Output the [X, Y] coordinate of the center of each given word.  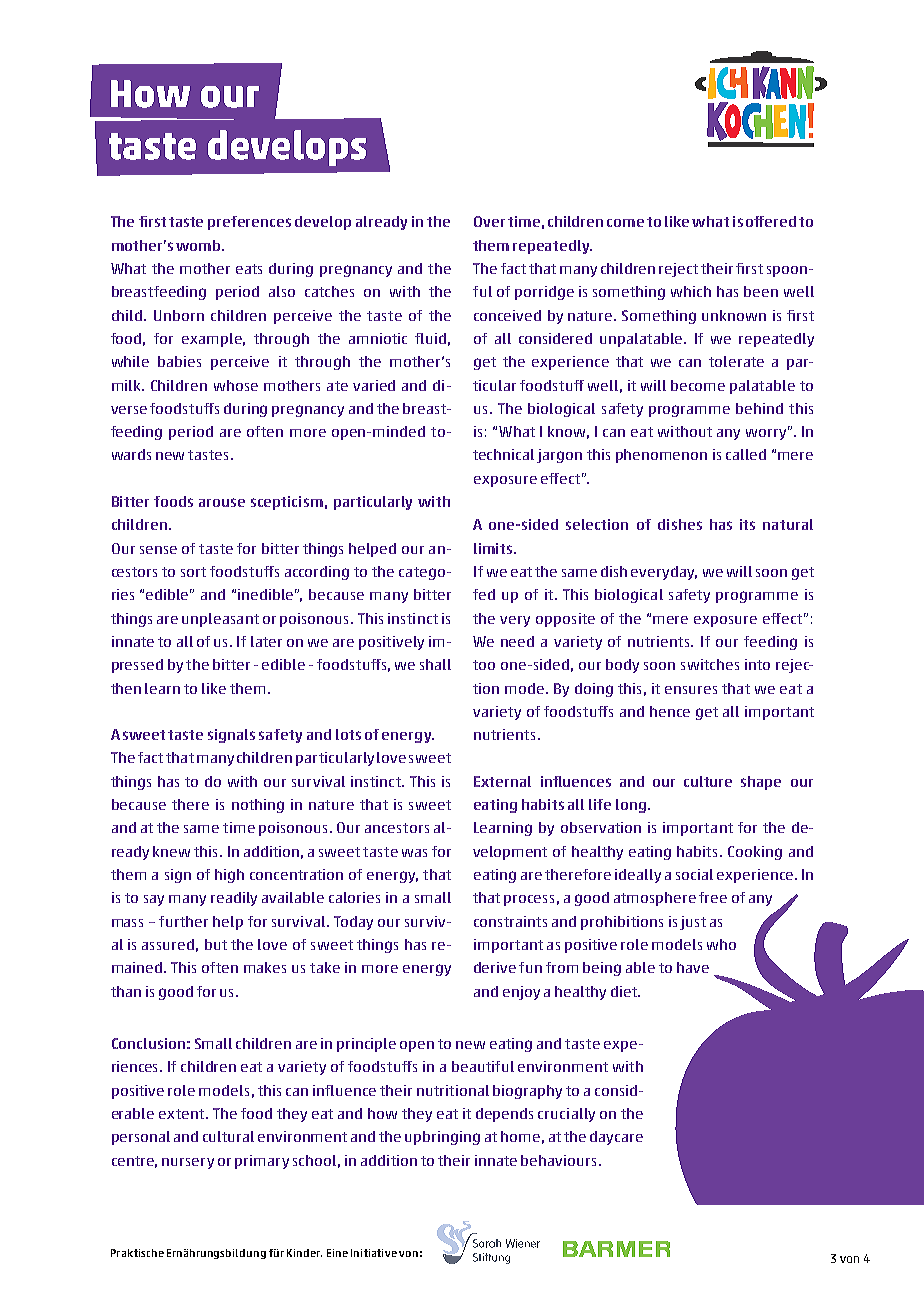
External [502, 781]
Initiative [374, 1253]
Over [489, 221]
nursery [188, 1163]
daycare [616, 1138]
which [691, 291]
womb [199, 245]
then [126, 688]
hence [670, 711]
